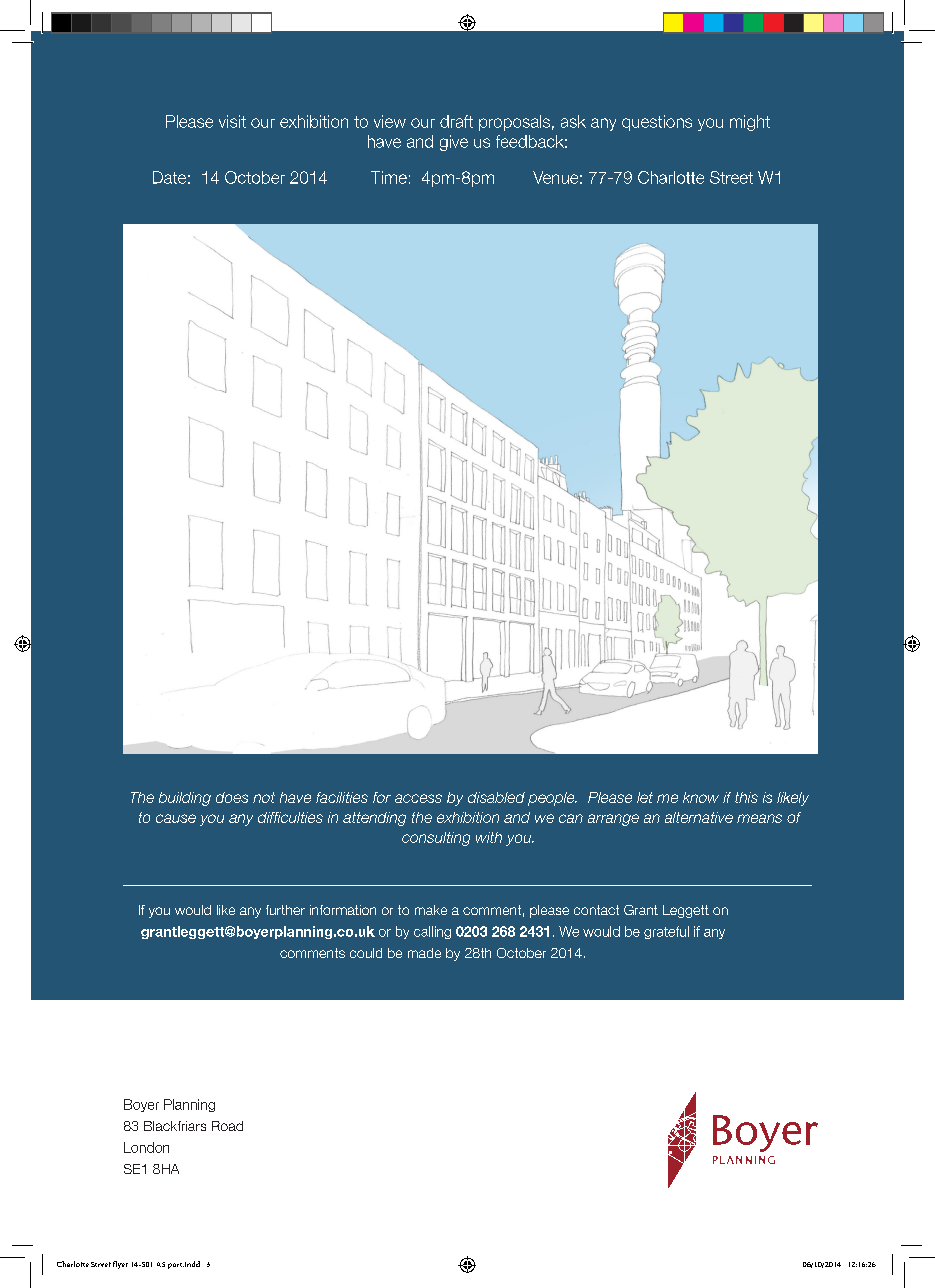 The image size is (935, 1288). Describe the element at coordinates (750, 123) in the image. I see `might` at that location.
